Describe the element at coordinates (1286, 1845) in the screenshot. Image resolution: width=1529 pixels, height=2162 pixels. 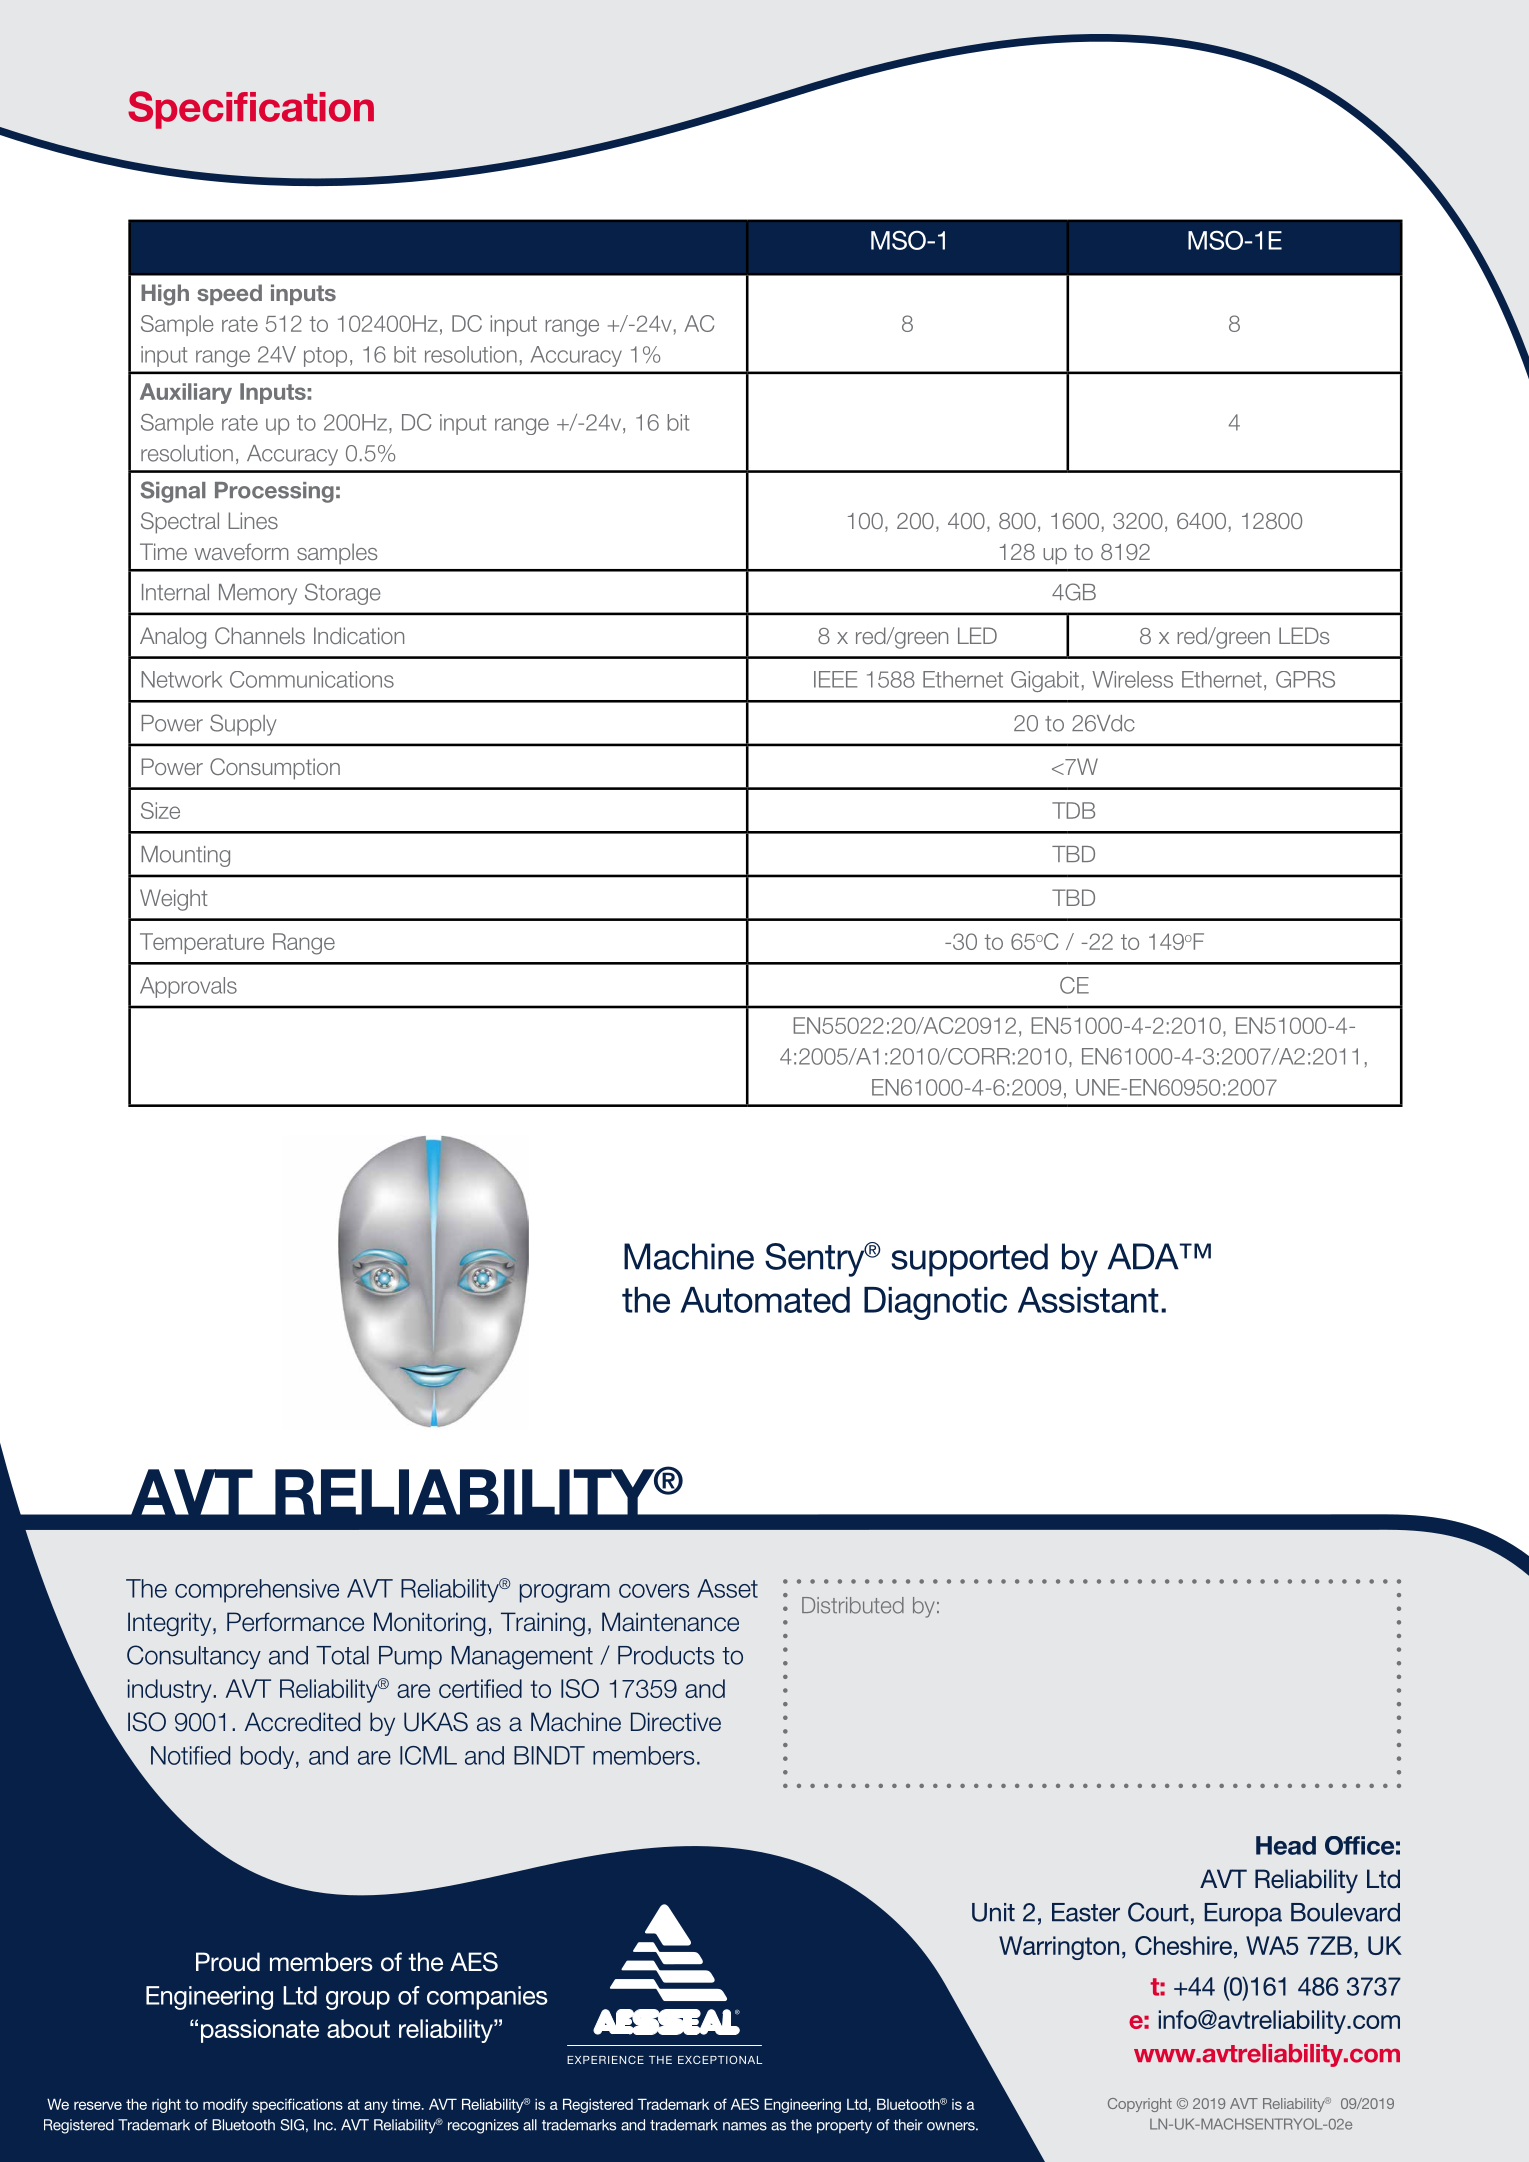
I see `Head` at that location.
